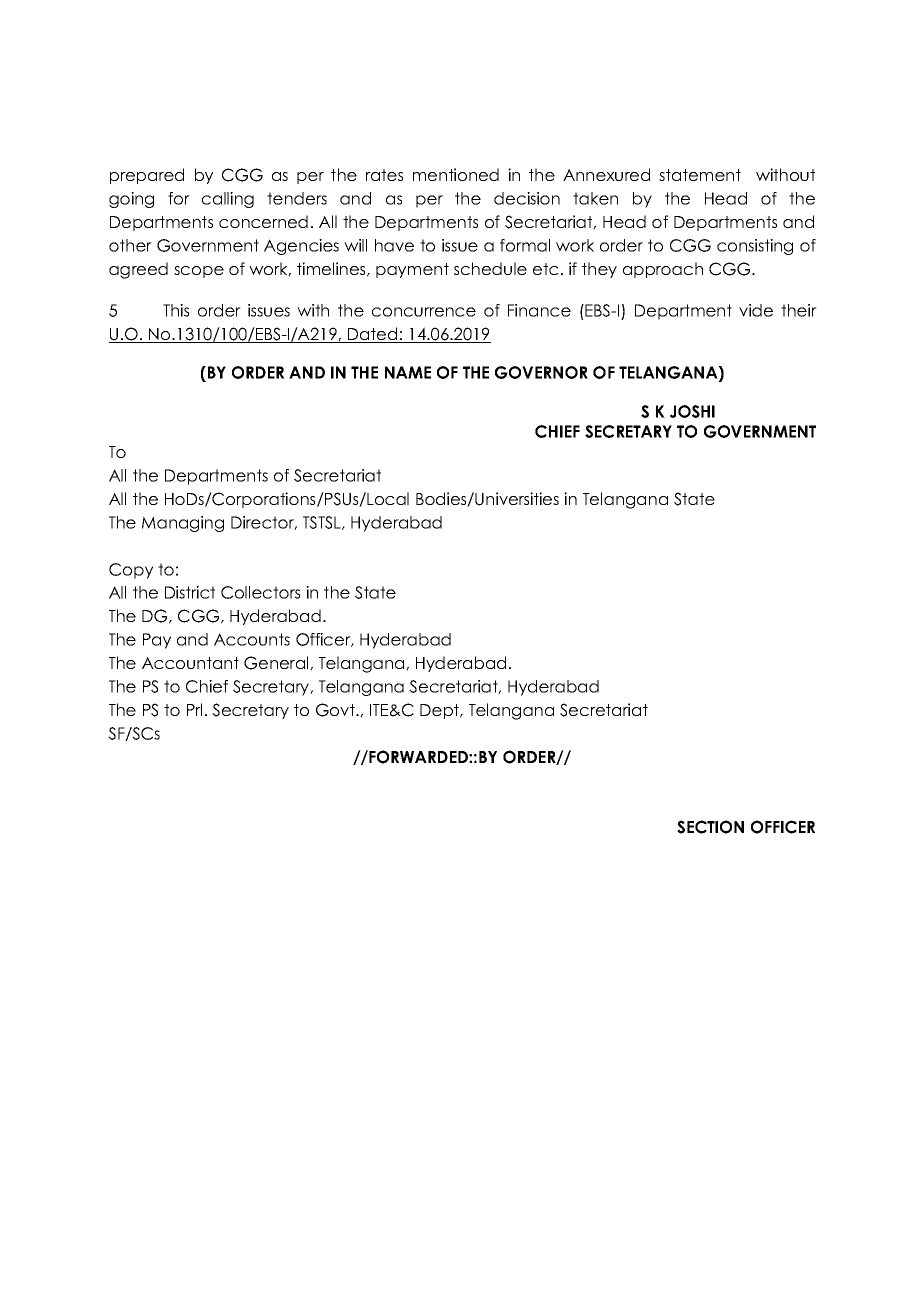  Describe the element at coordinates (441, 711) in the page. I see `Dept` at that location.
